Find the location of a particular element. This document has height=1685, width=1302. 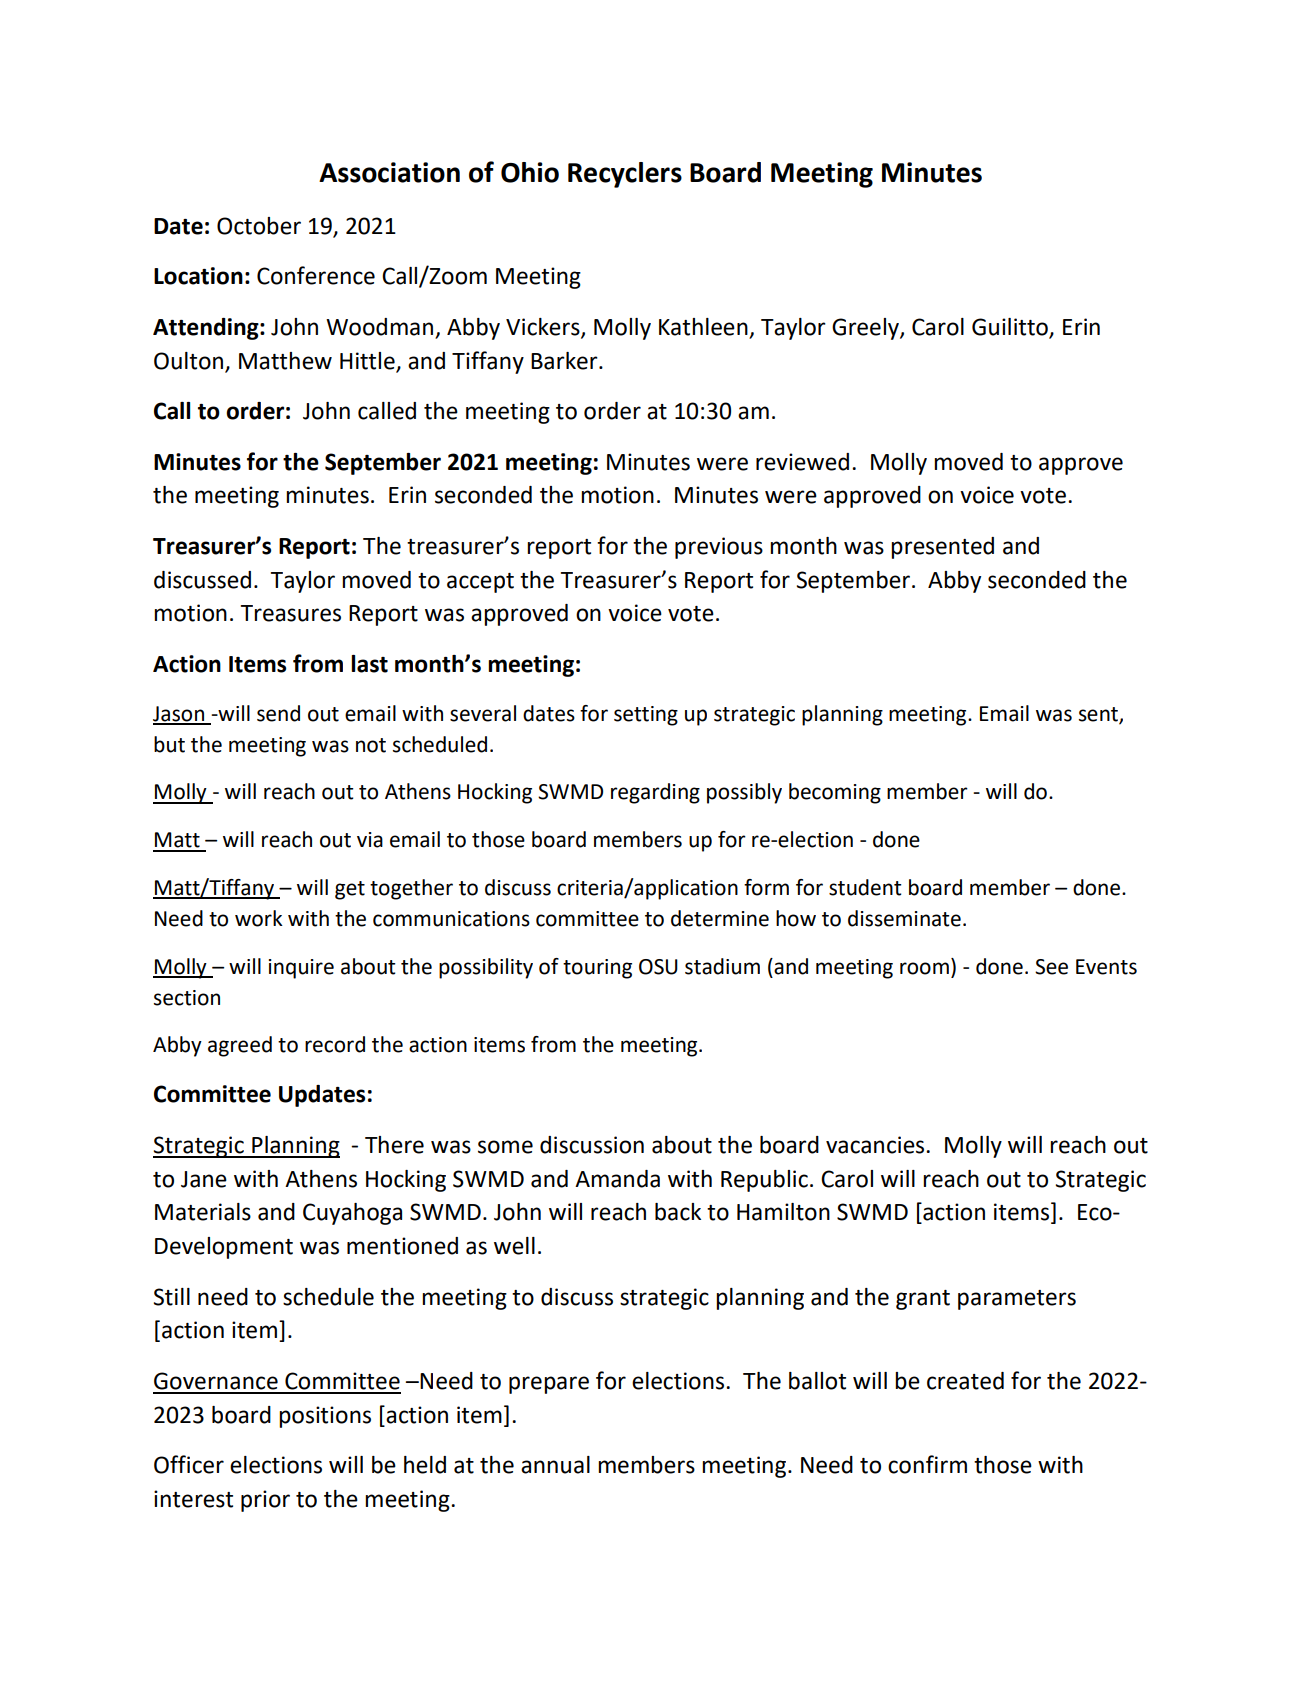

via is located at coordinates (370, 840).
